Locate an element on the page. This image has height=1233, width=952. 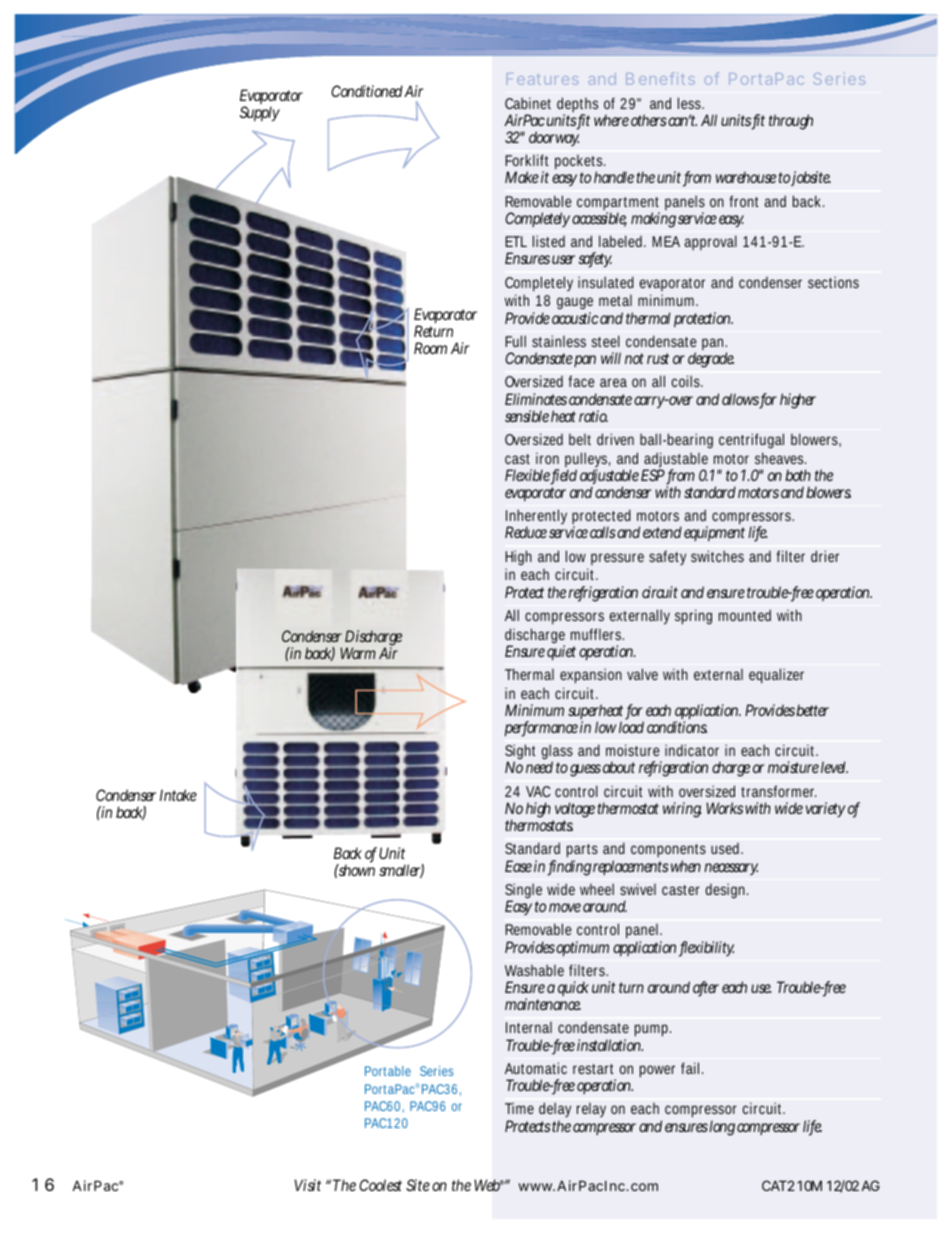
long is located at coordinates (722, 1128).
